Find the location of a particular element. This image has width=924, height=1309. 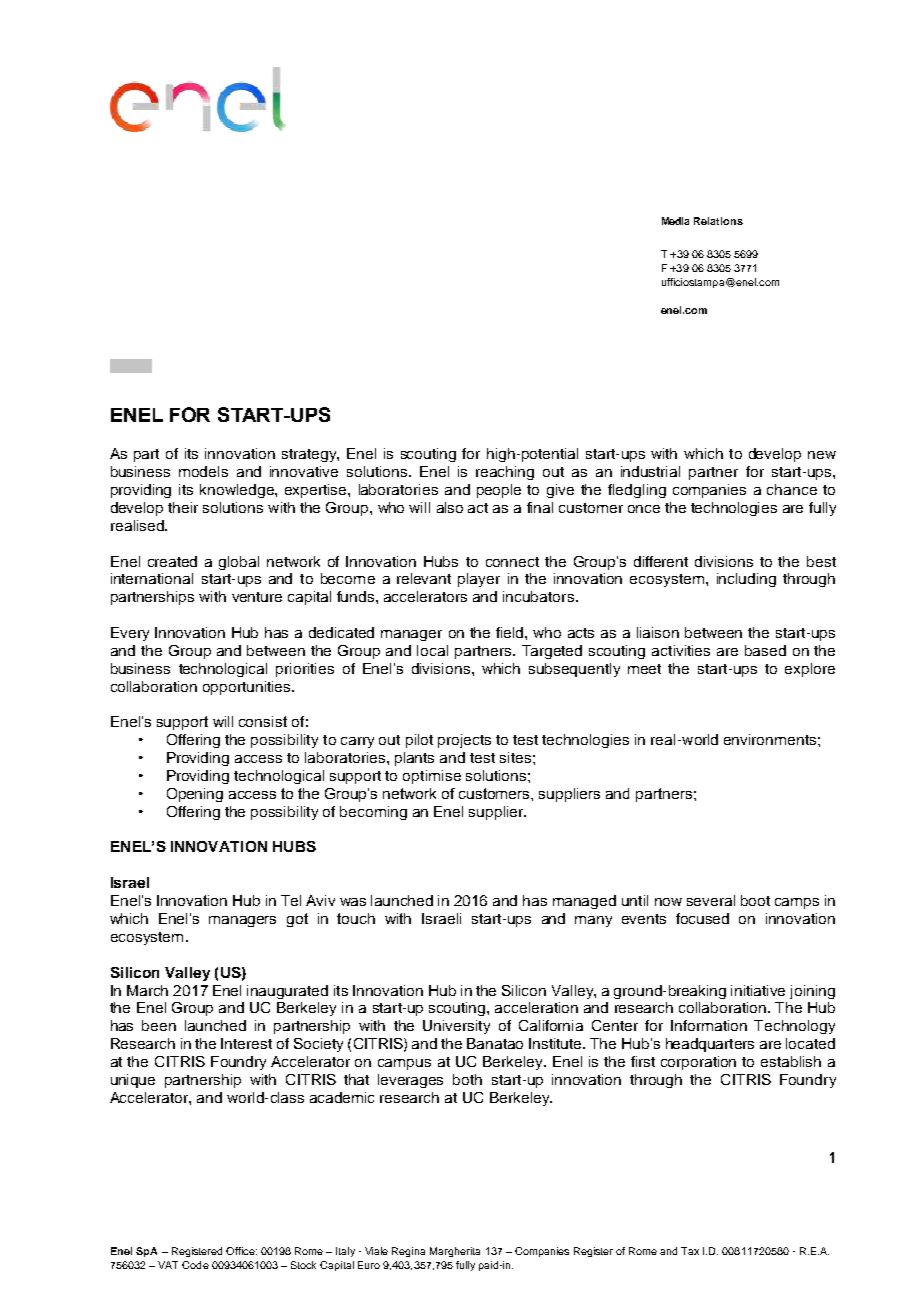

Media is located at coordinates (675, 221).
